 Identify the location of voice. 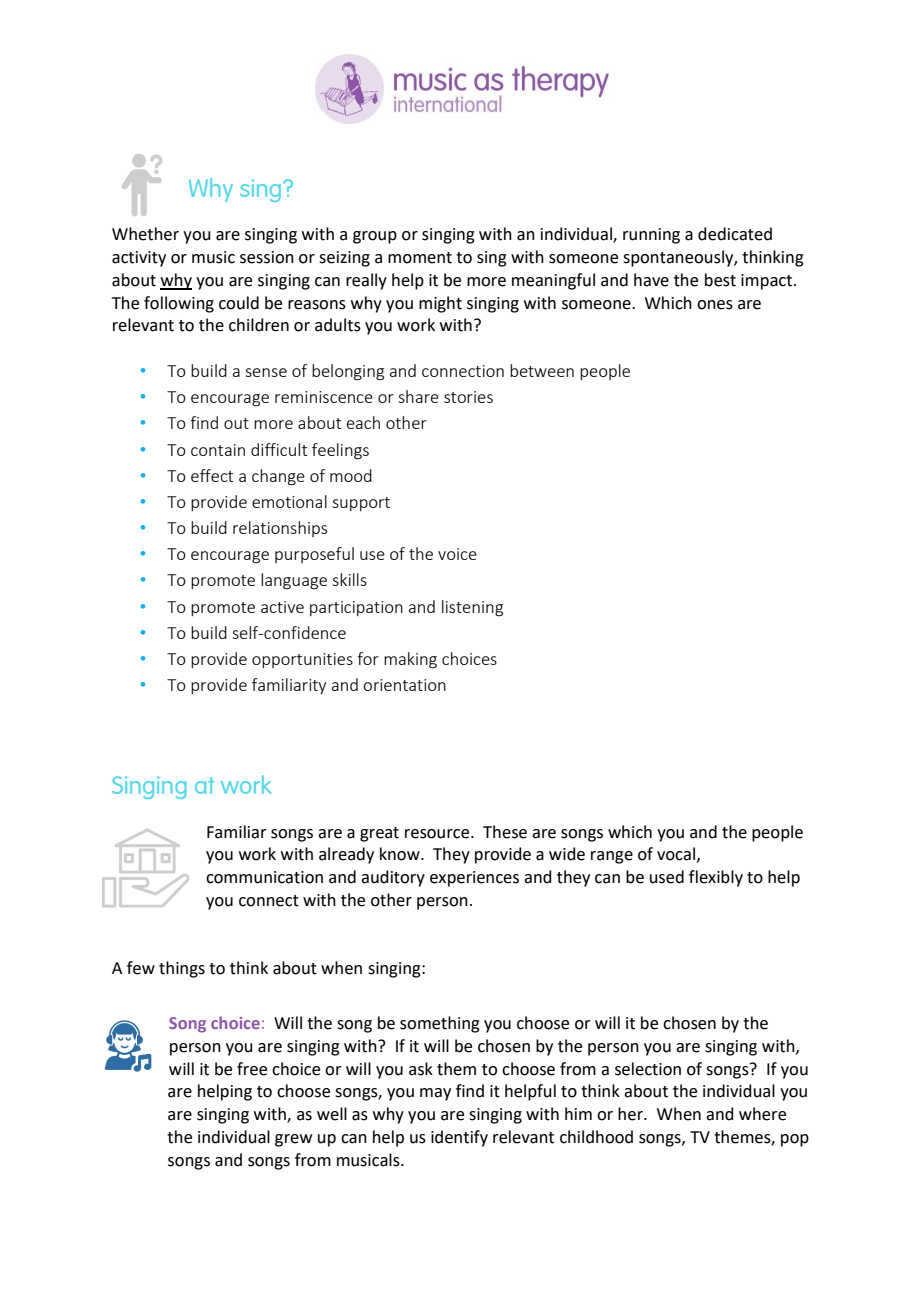
(457, 554).
